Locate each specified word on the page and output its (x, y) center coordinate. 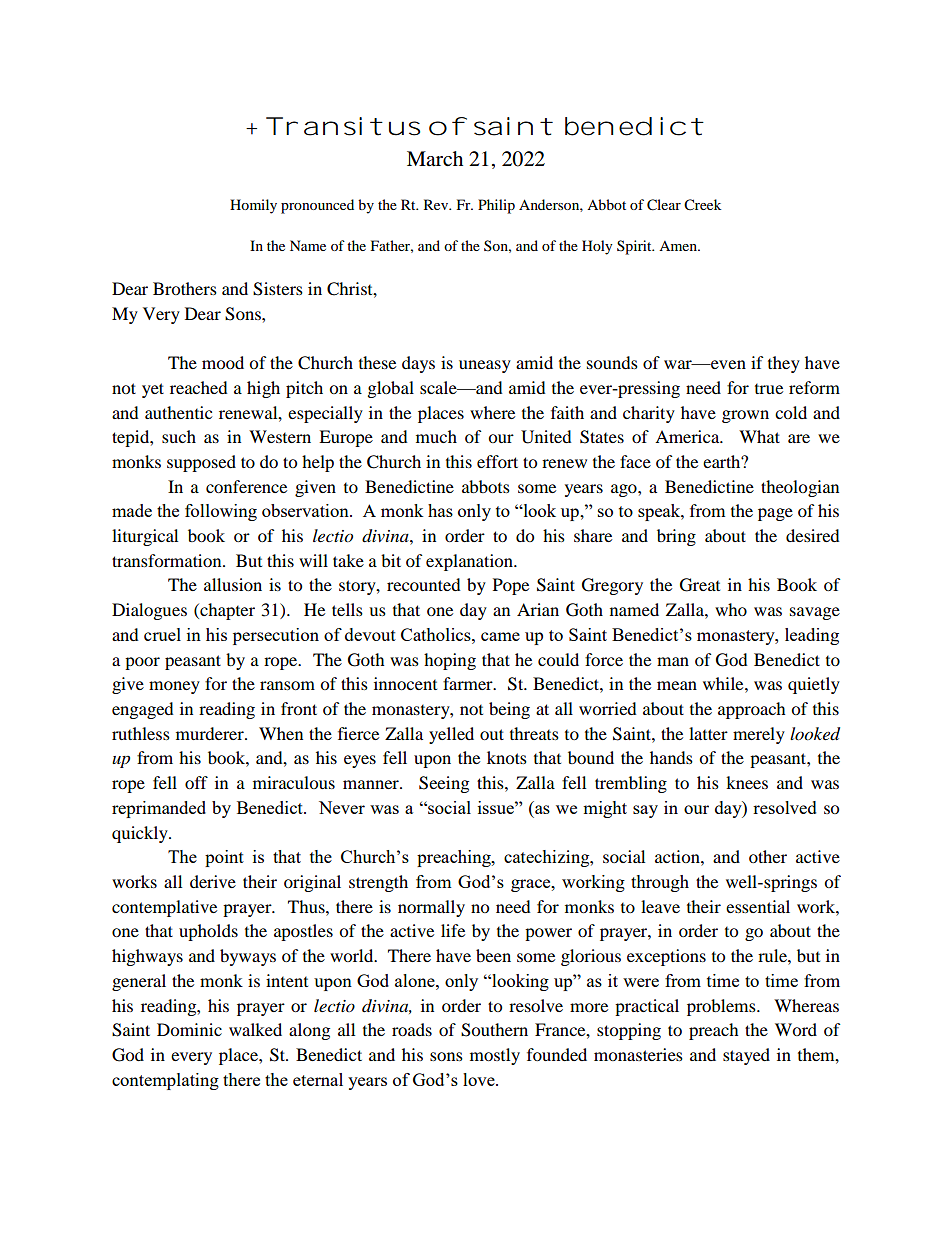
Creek (702, 205)
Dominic (189, 1029)
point (224, 858)
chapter (226, 611)
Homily (253, 206)
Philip (496, 206)
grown (745, 416)
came (500, 636)
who (731, 609)
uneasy (485, 366)
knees (747, 782)
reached (199, 387)
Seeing (444, 784)
